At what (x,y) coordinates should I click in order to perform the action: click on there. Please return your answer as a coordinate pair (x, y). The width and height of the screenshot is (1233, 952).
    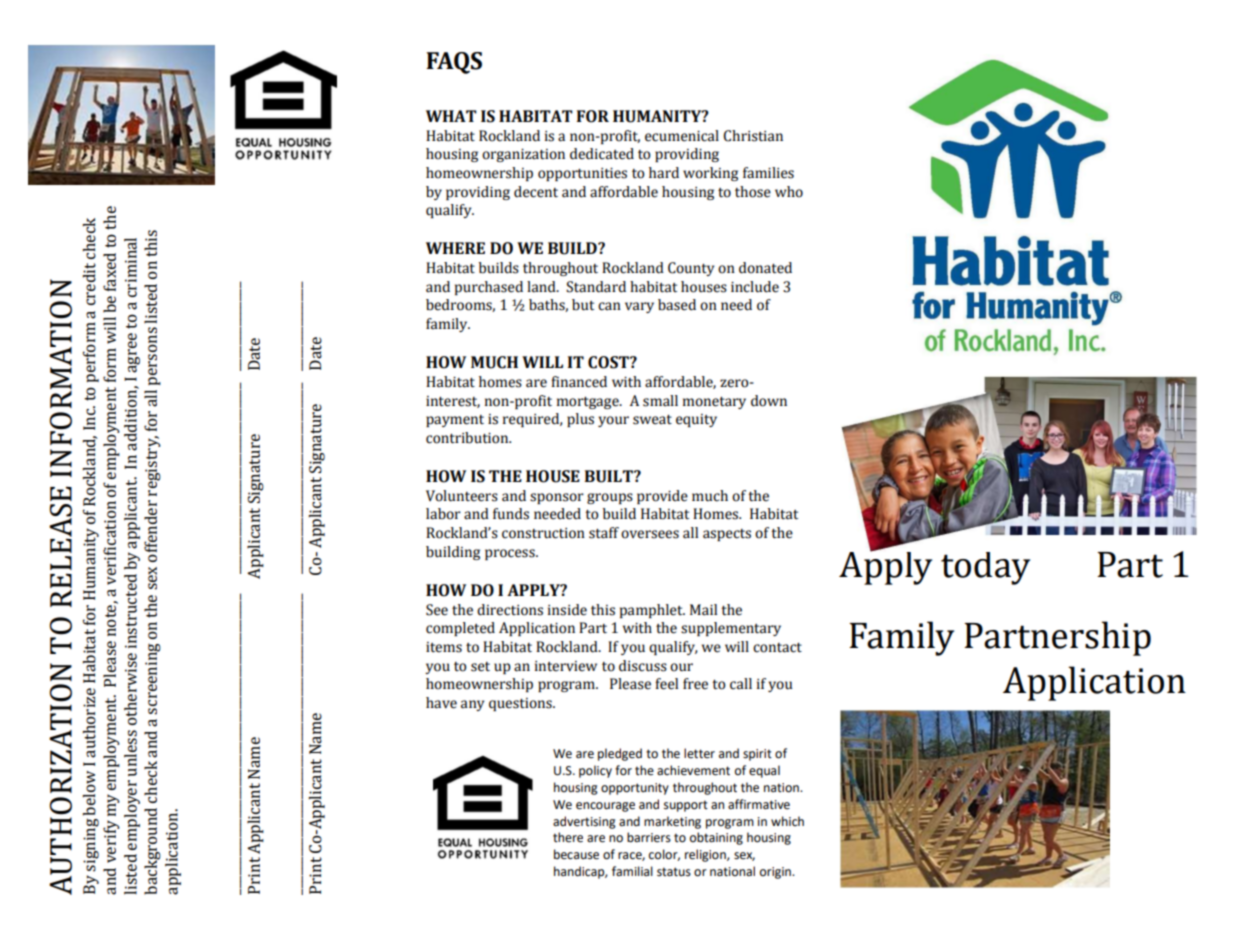
    Looking at the image, I should click on (568, 837).
